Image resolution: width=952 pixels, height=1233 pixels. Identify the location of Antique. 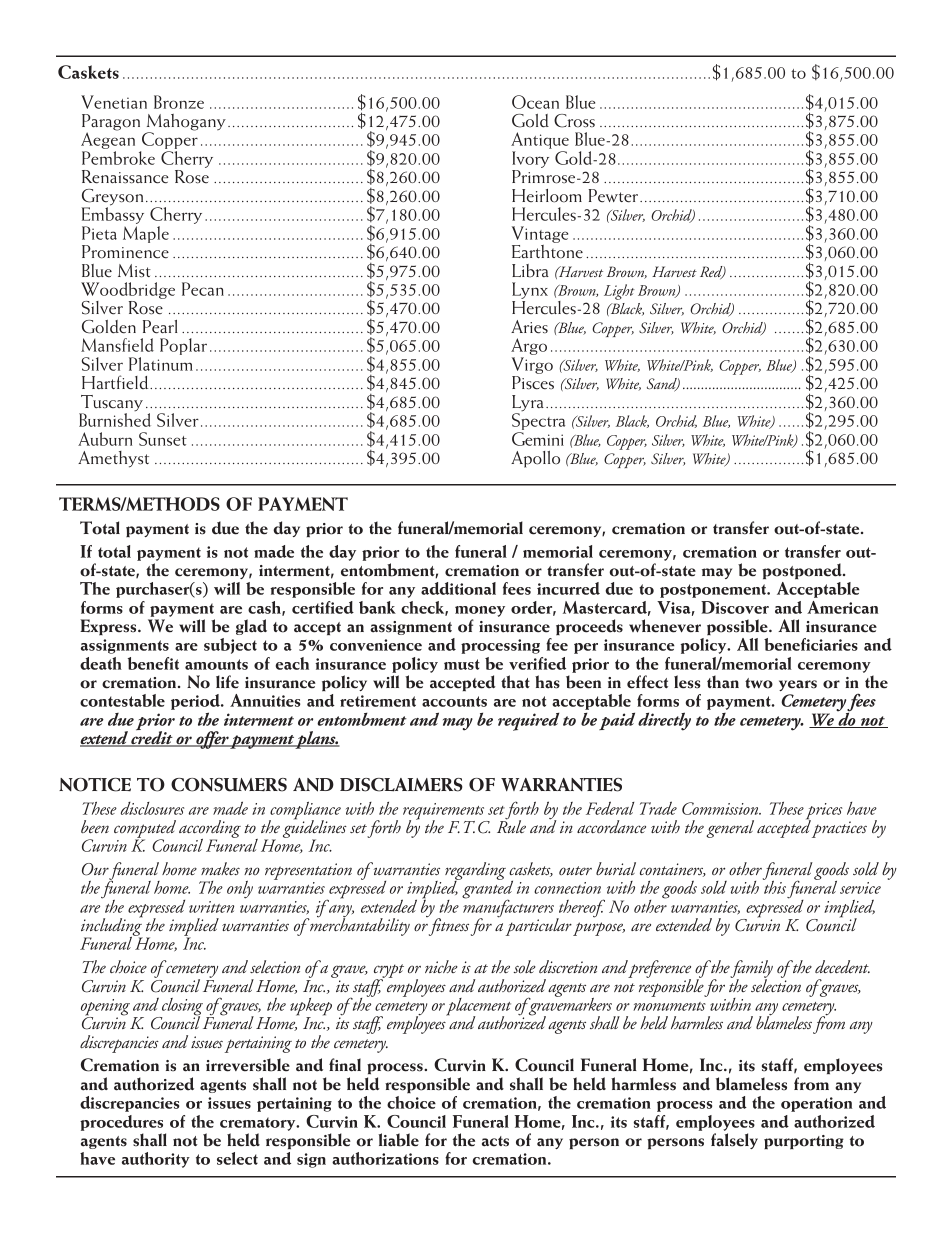
(540, 142).
